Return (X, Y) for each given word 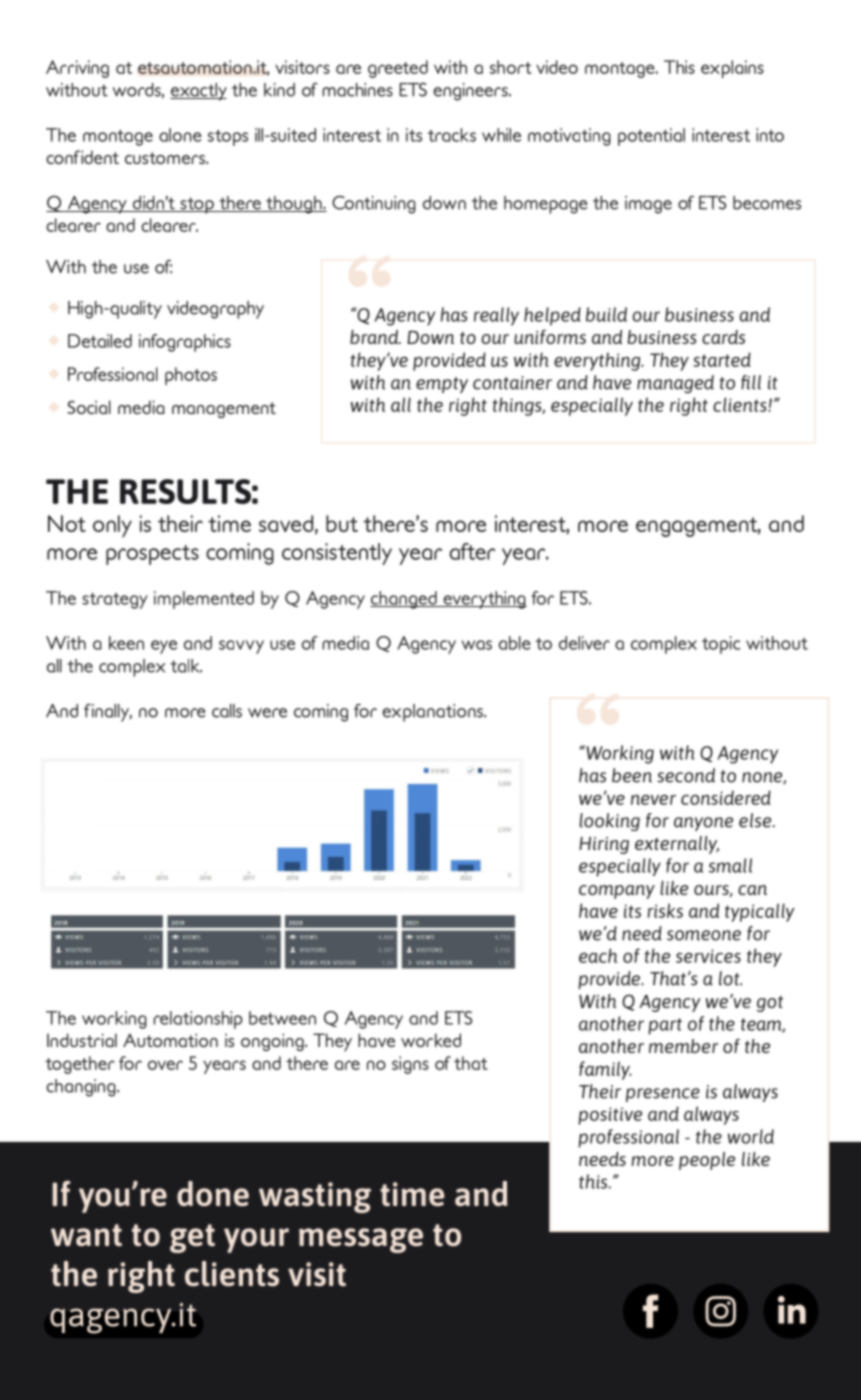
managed (675, 384)
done (213, 1193)
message (361, 1240)
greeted (398, 69)
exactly (198, 92)
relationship (198, 1020)
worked (431, 1040)
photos (191, 376)
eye (164, 647)
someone (704, 935)
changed (404, 600)
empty (442, 385)
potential (651, 137)
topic (721, 645)
